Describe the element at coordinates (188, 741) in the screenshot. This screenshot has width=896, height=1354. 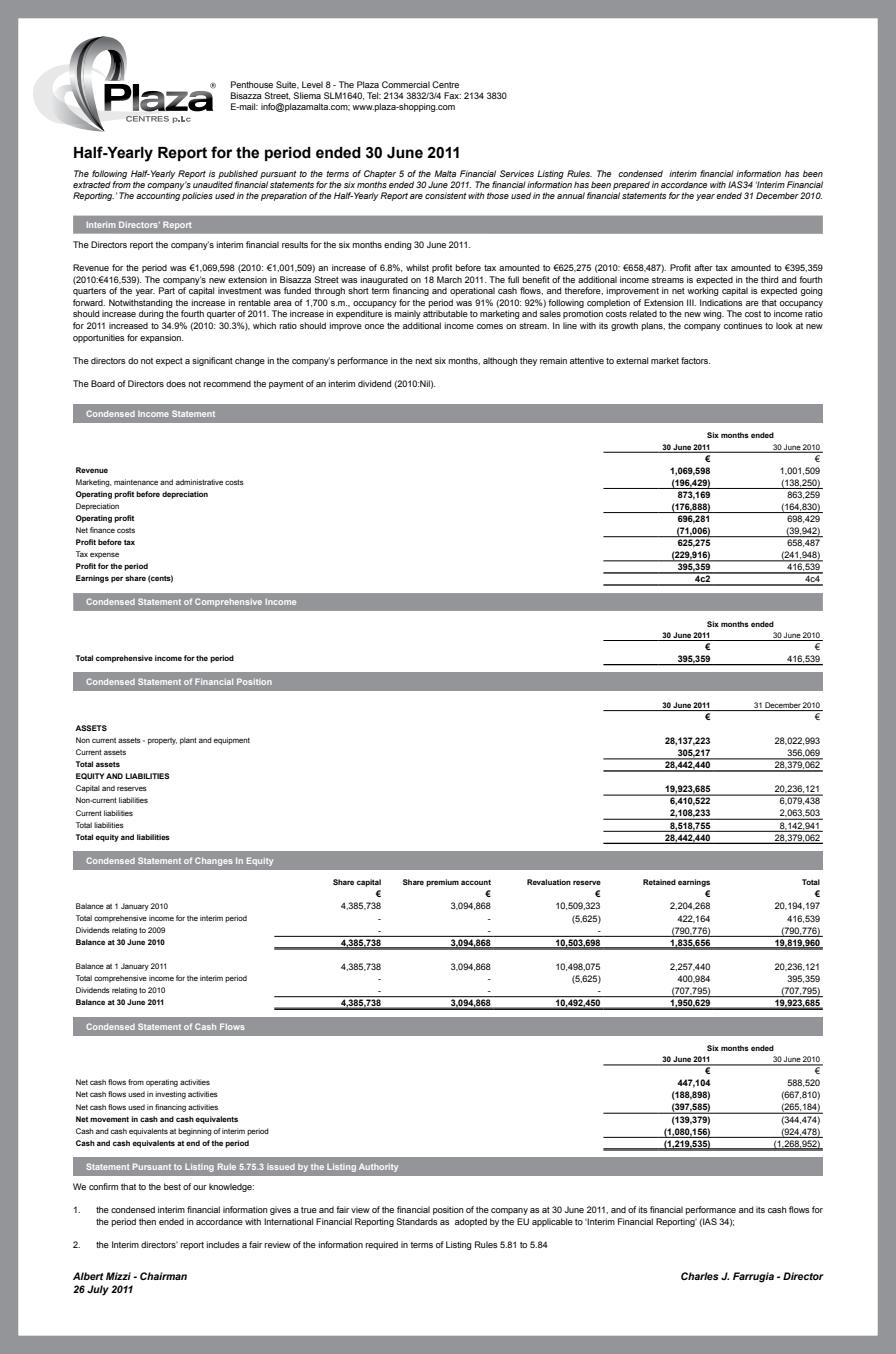
I see `plant` at that location.
